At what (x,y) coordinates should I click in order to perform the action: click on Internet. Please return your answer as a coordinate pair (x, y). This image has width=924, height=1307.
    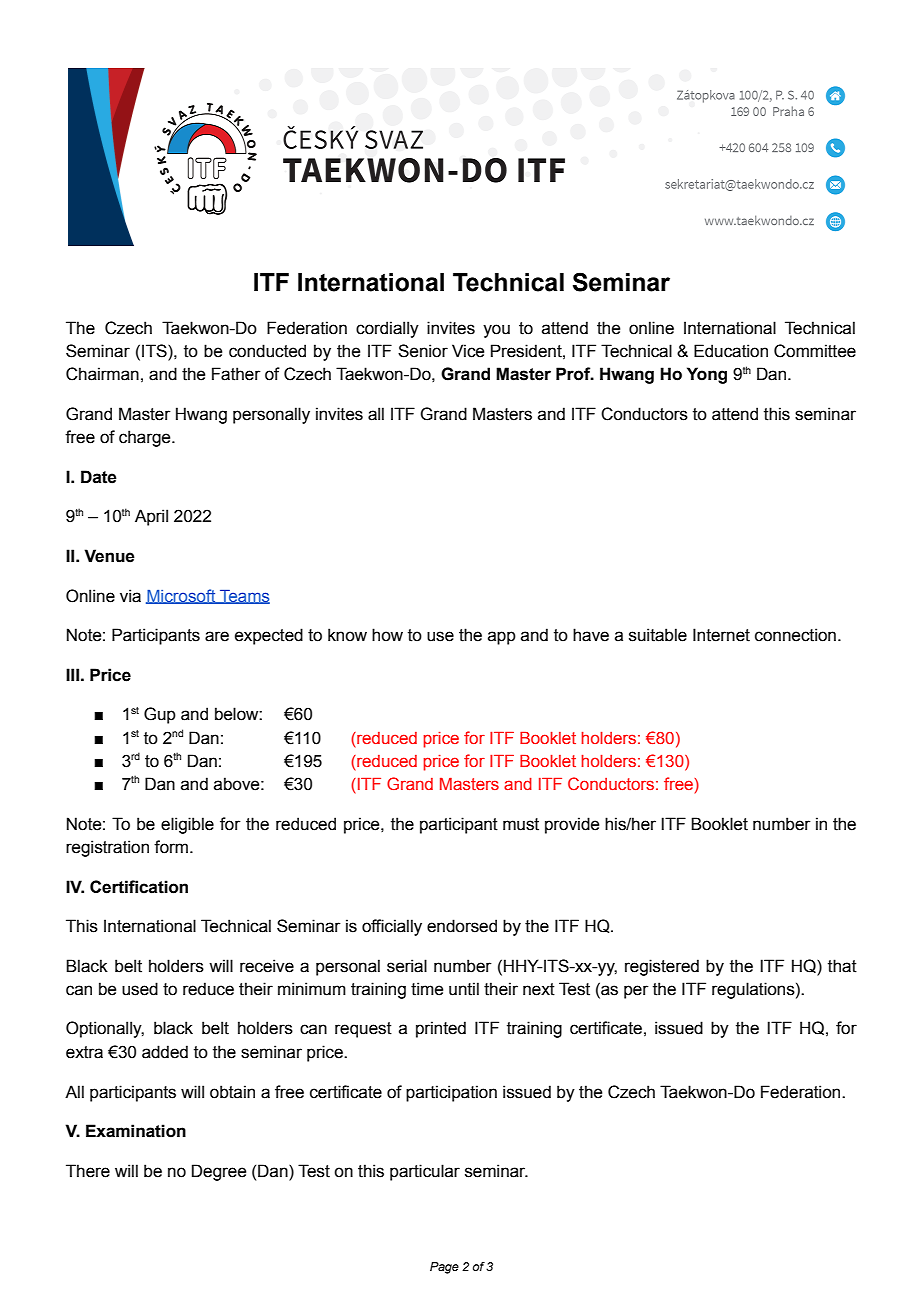
    Looking at the image, I should click on (721, 635).
